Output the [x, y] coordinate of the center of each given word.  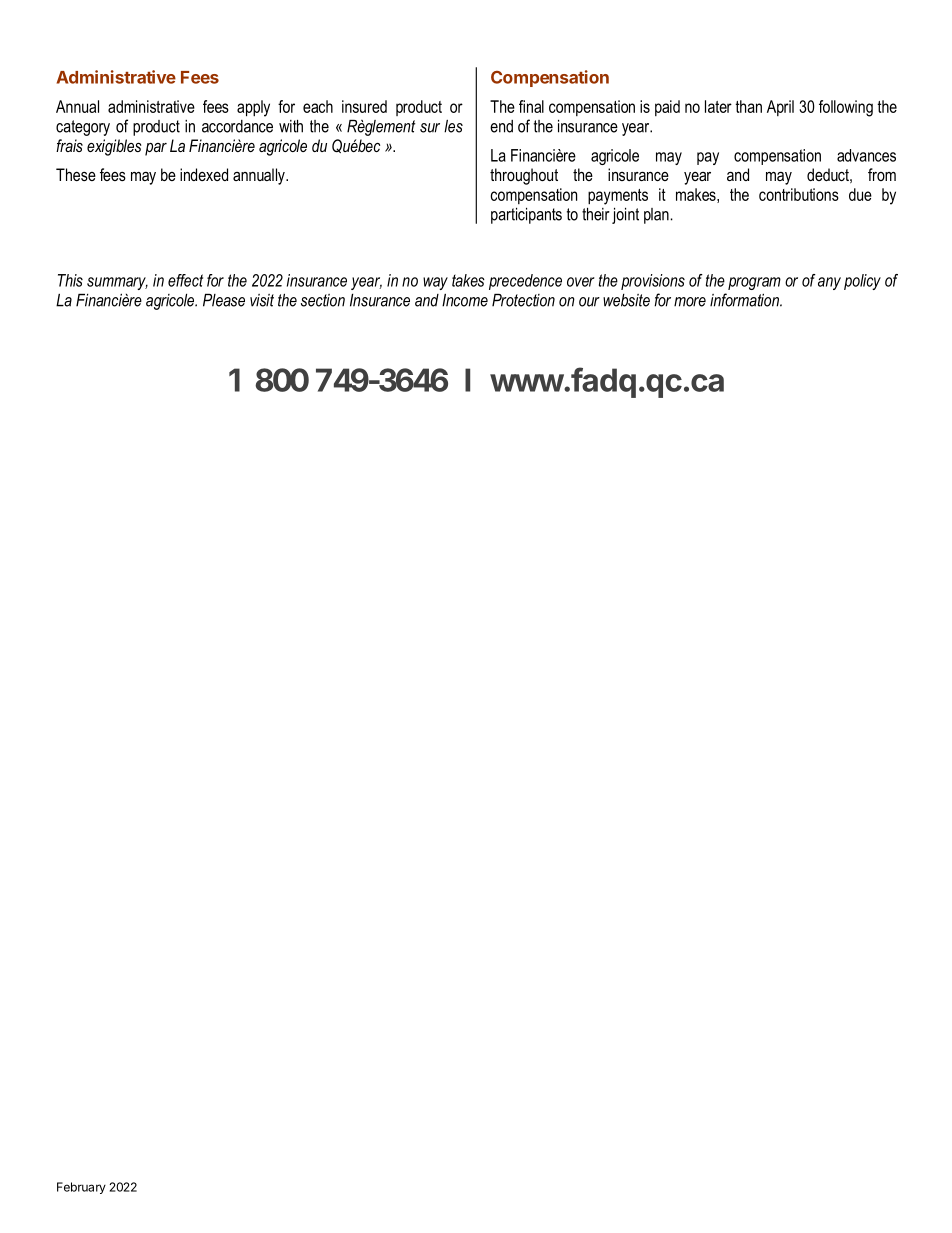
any [829, 283]
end [501, 126]
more [690, 302]
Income [465, 300]
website [626, 300]
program [754, 283]
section [323, 300]
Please [224, 300]
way [435, 283]
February [81, 1188]
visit [262, 300]
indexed [204, 174]
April [780, 108]
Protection [523, 300]
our [589, 302]
